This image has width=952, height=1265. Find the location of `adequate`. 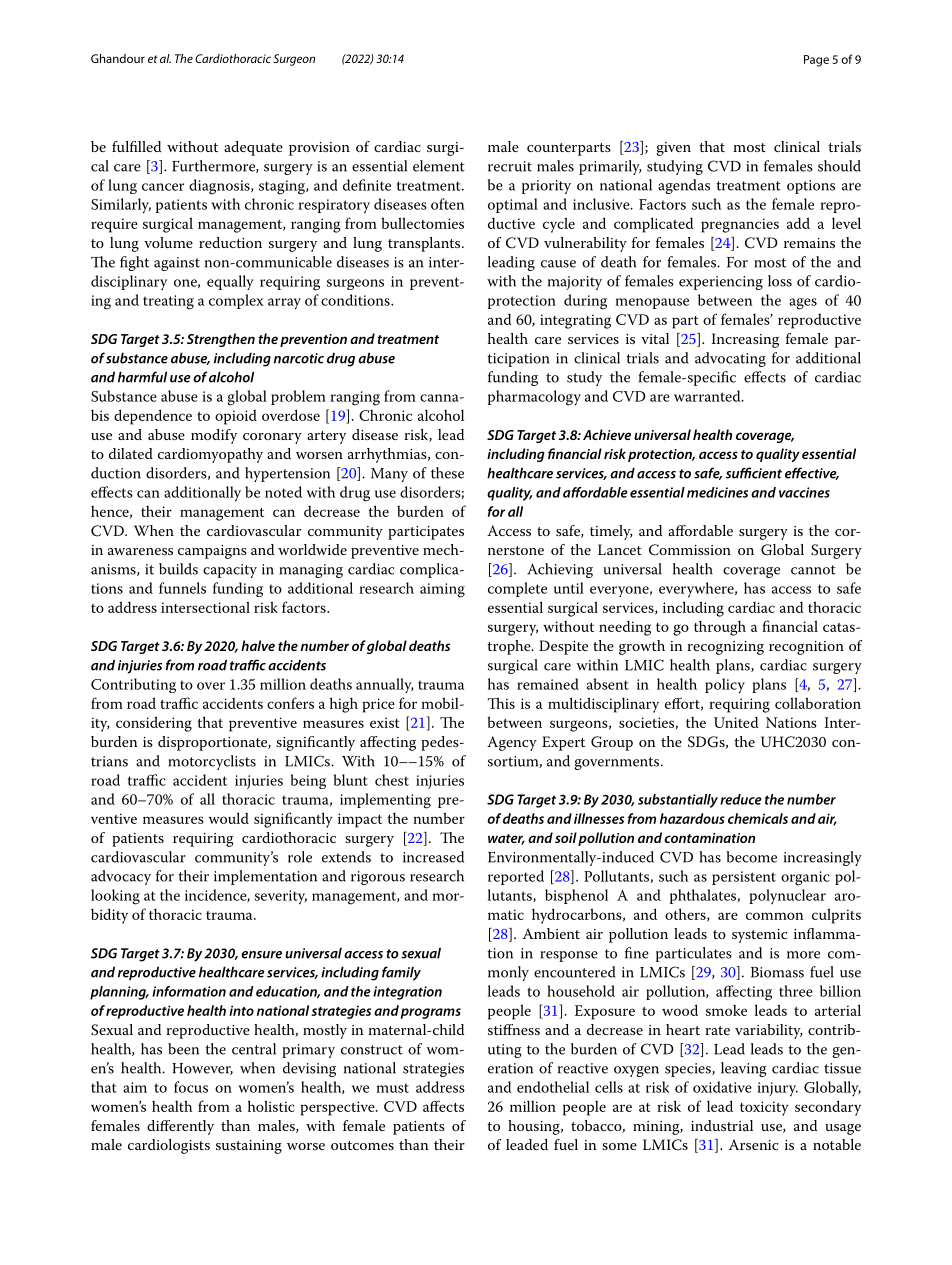

adequate is located at coordinates (253, 148).
